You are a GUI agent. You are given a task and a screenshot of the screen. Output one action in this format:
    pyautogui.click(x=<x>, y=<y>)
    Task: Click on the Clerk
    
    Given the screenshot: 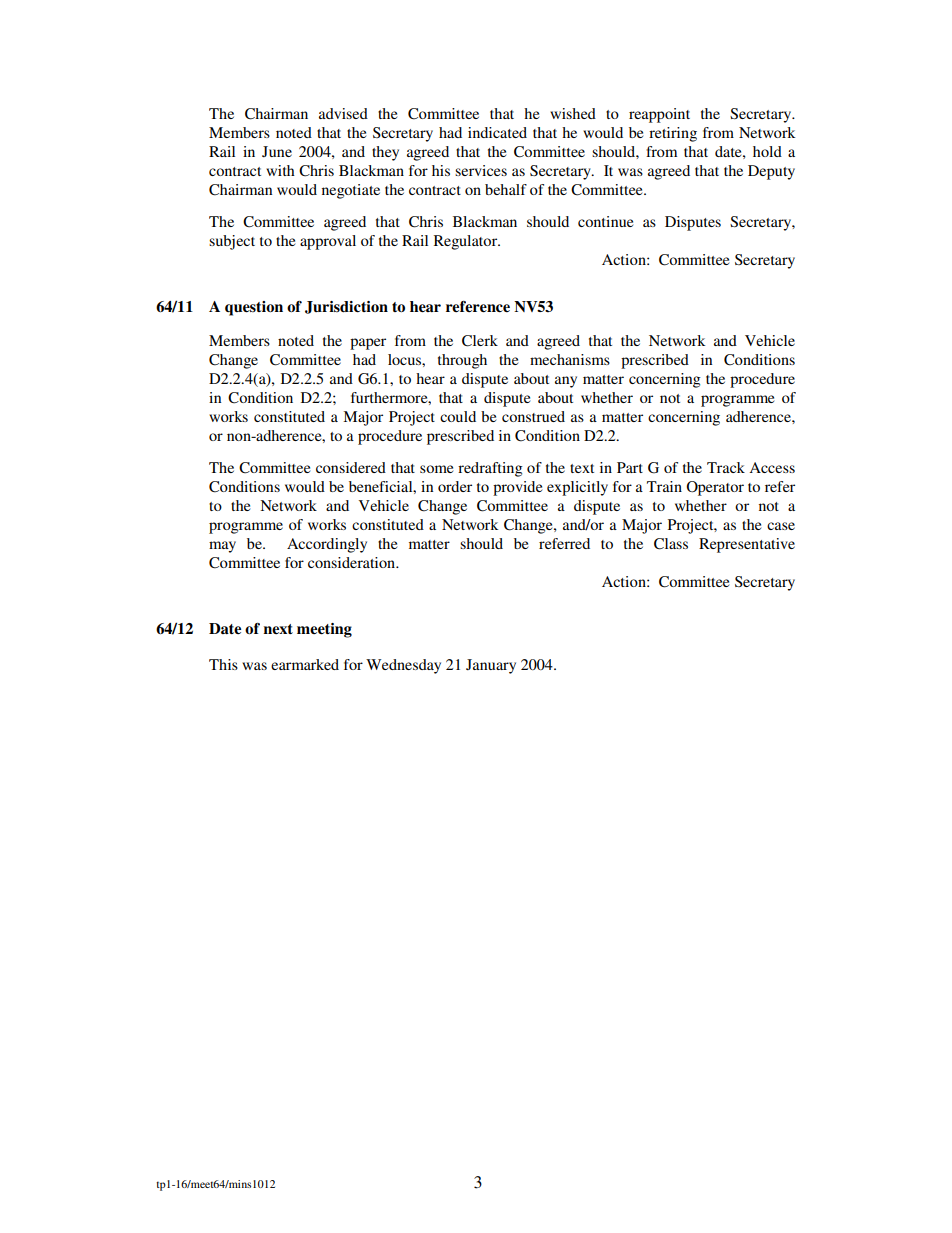 What is the action you would take?
    pyautogui.click(x=480, y=341)
